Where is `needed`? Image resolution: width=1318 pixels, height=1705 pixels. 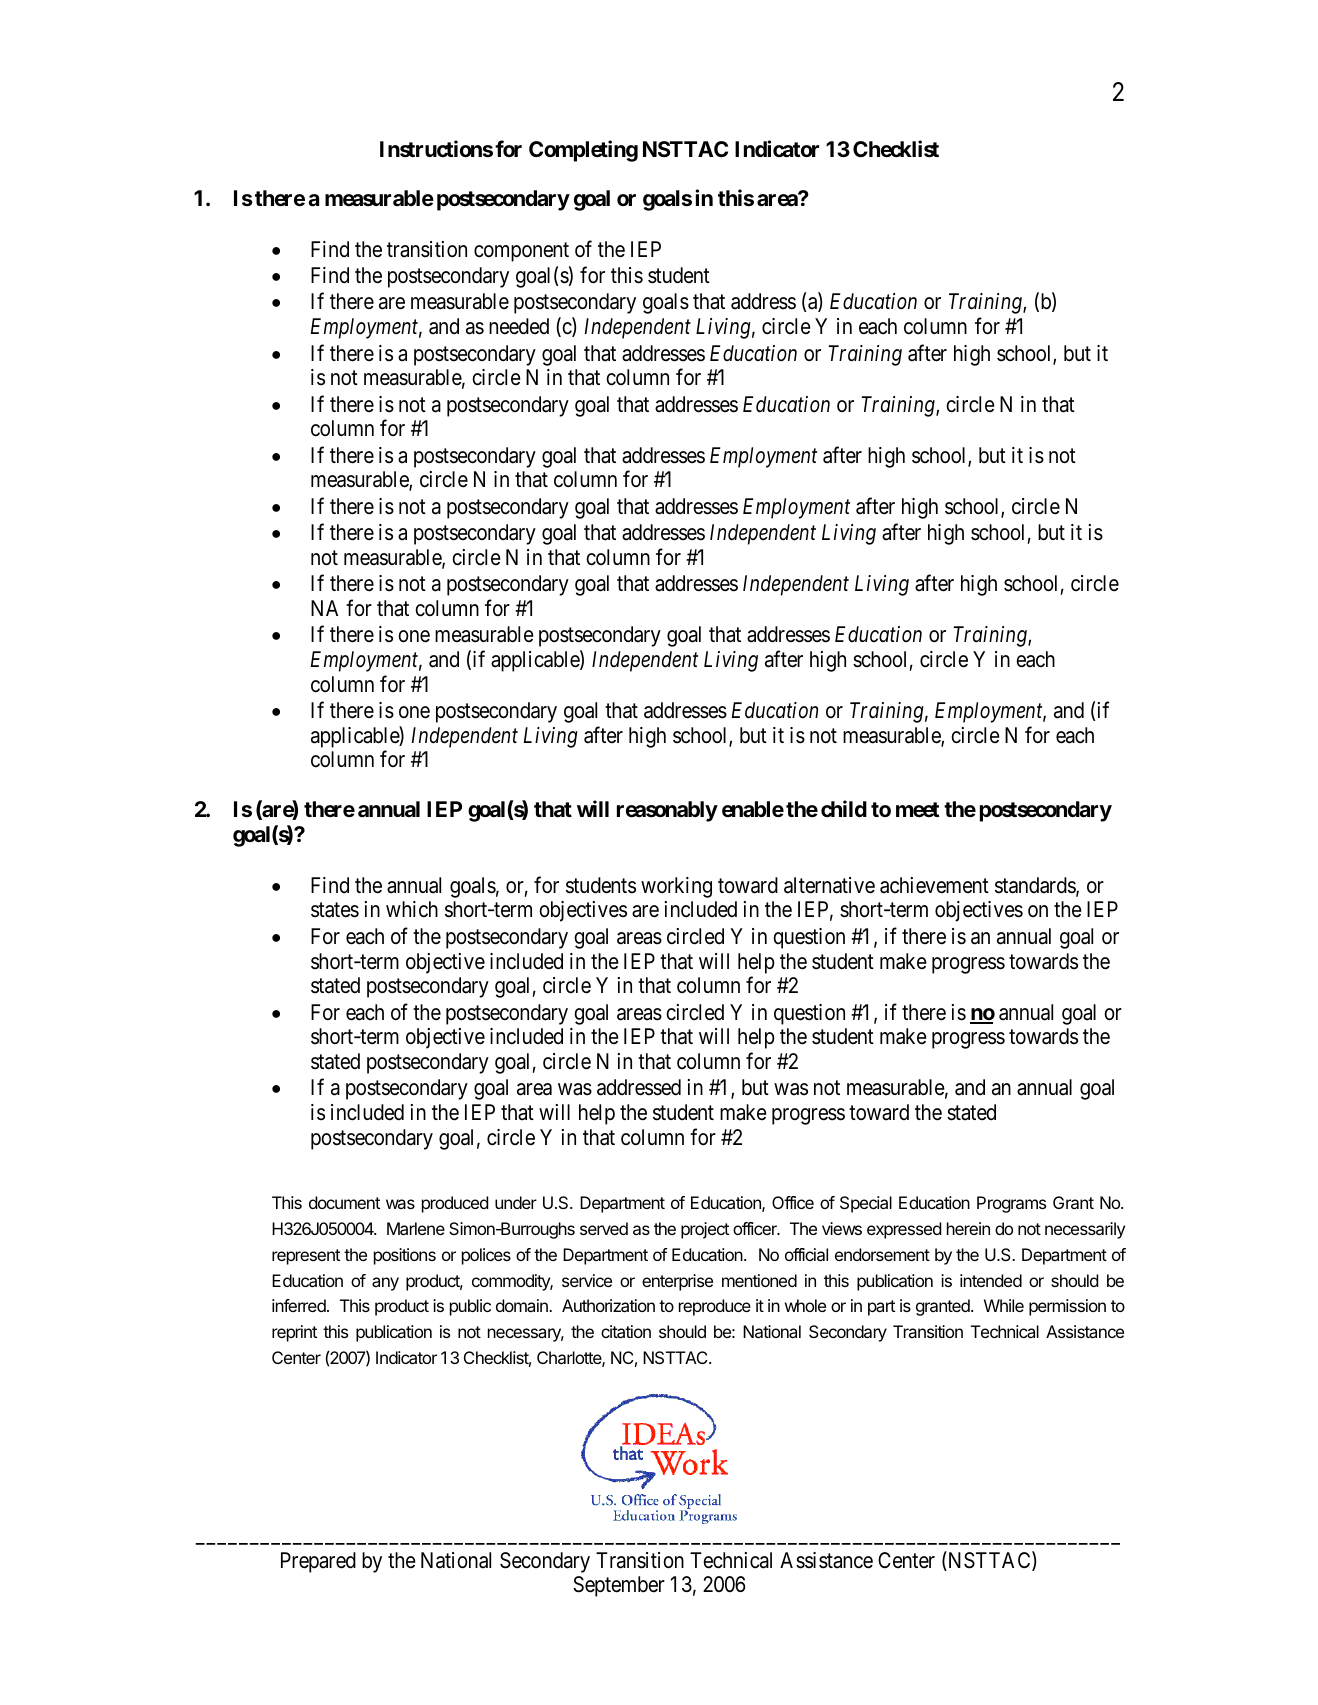
needed is located at coordinates (519, 326).
